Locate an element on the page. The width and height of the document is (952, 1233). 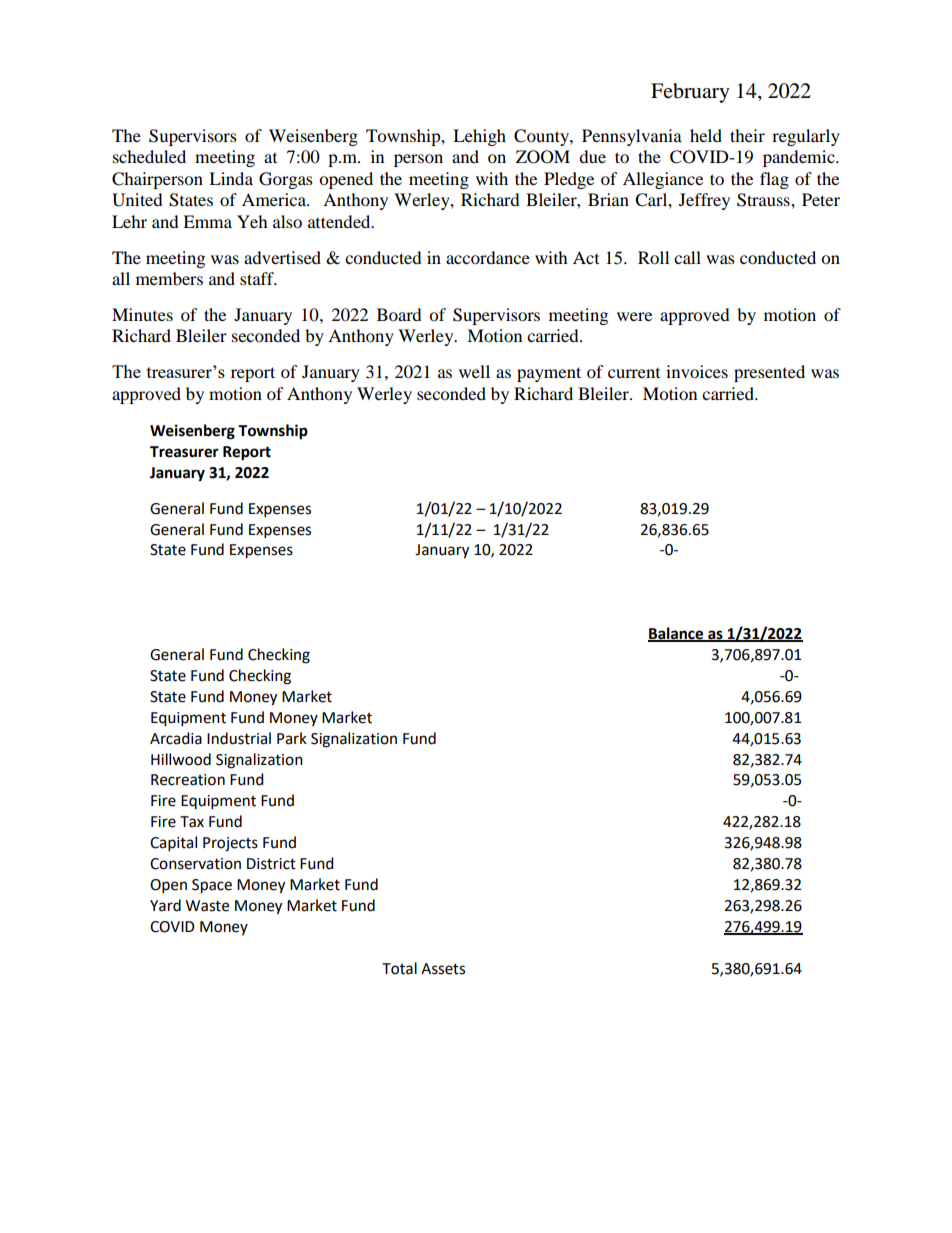
Minutes is located at coordinates (142, 314).
